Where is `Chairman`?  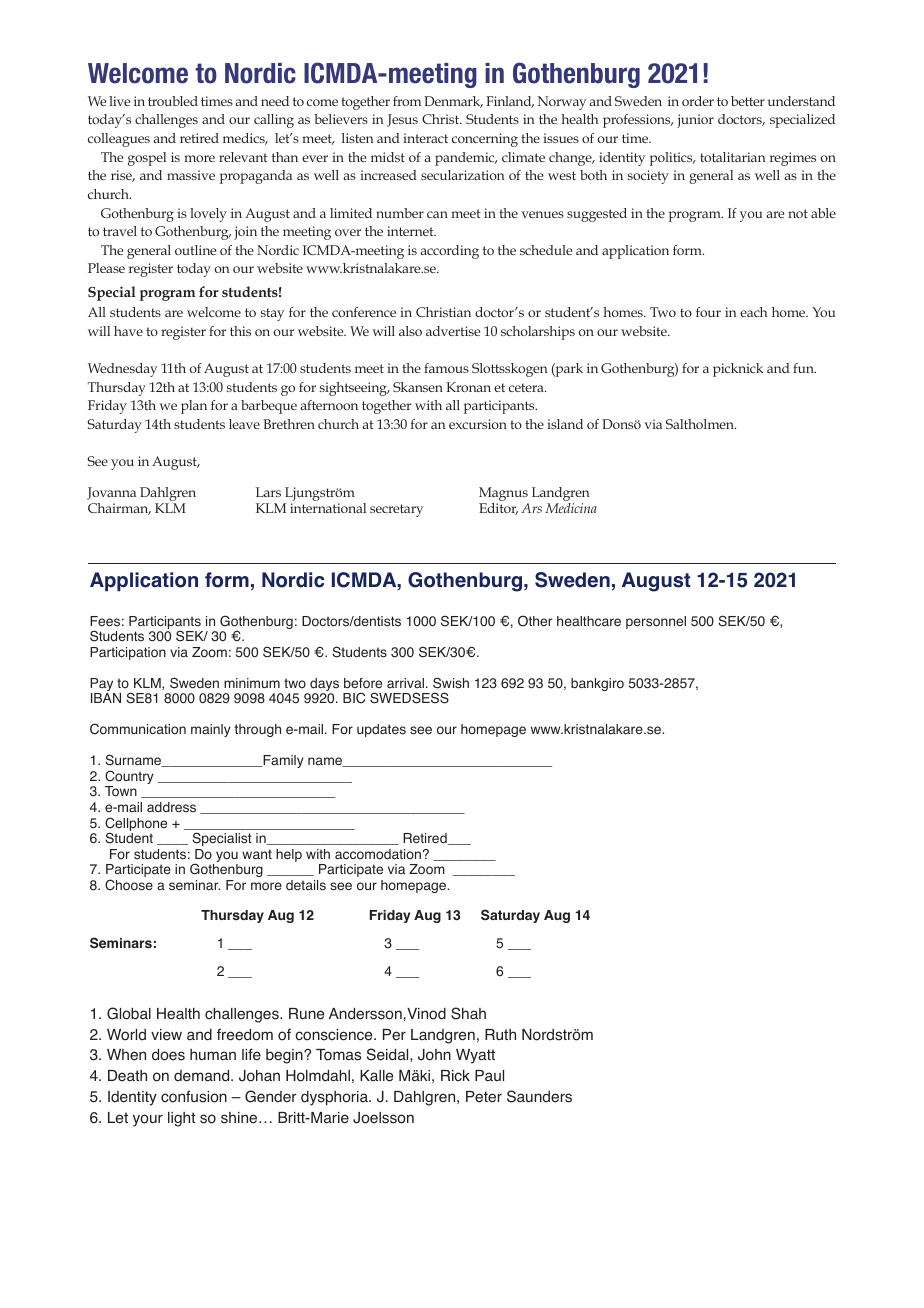 Chairman is located at coordinates (119, 509).
